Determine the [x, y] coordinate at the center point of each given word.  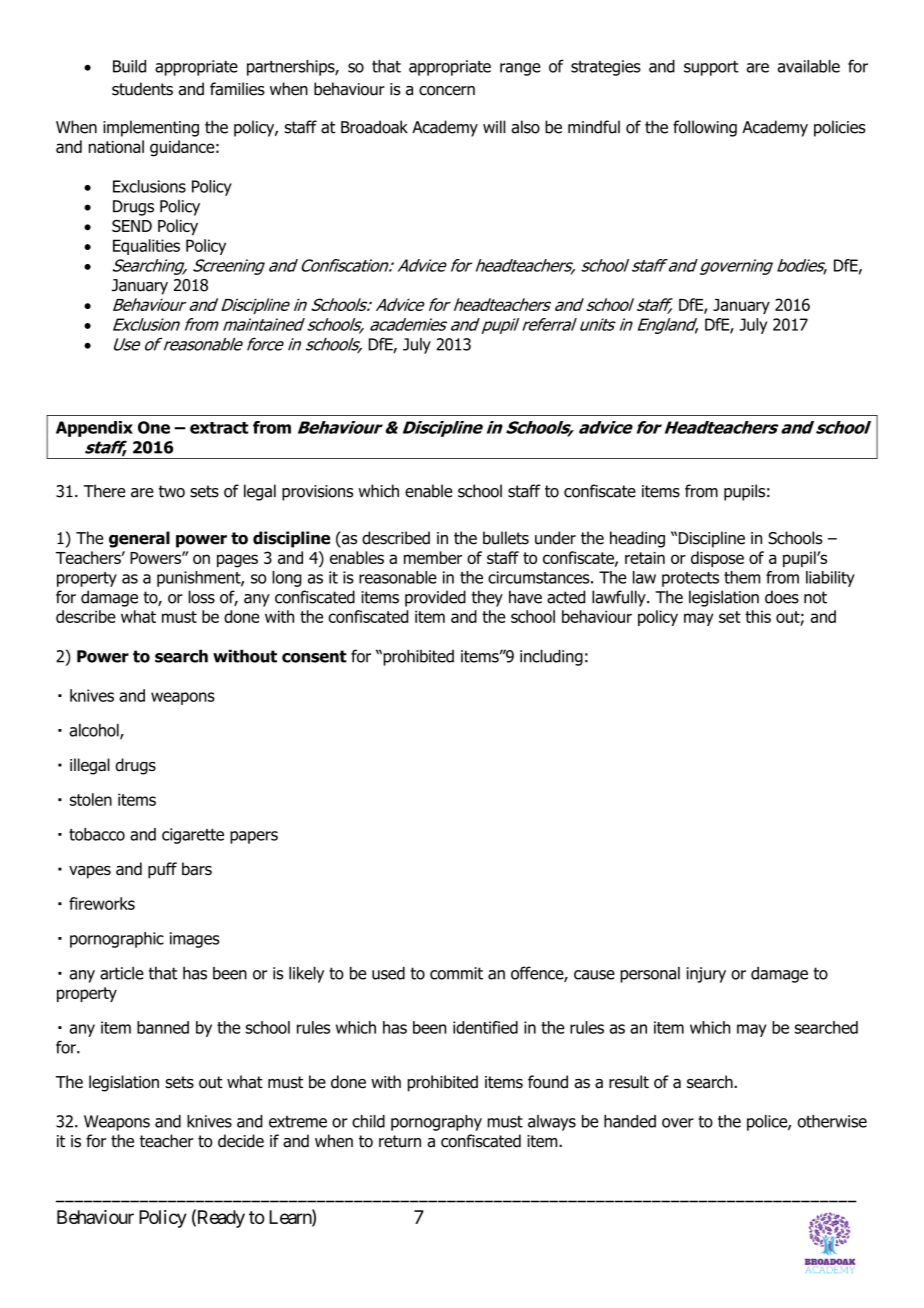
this [758, 616]
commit [456, 973]
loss [201, 597]
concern [447, 91]
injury [706, 975]
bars [197, 869]
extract [219, 428]
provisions [317, 493]
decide [241, 1141]
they [487, 598]
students [142, 89]
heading [637, 539]
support [711, 68]
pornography [436, 1123]
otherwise [832, 1121]
